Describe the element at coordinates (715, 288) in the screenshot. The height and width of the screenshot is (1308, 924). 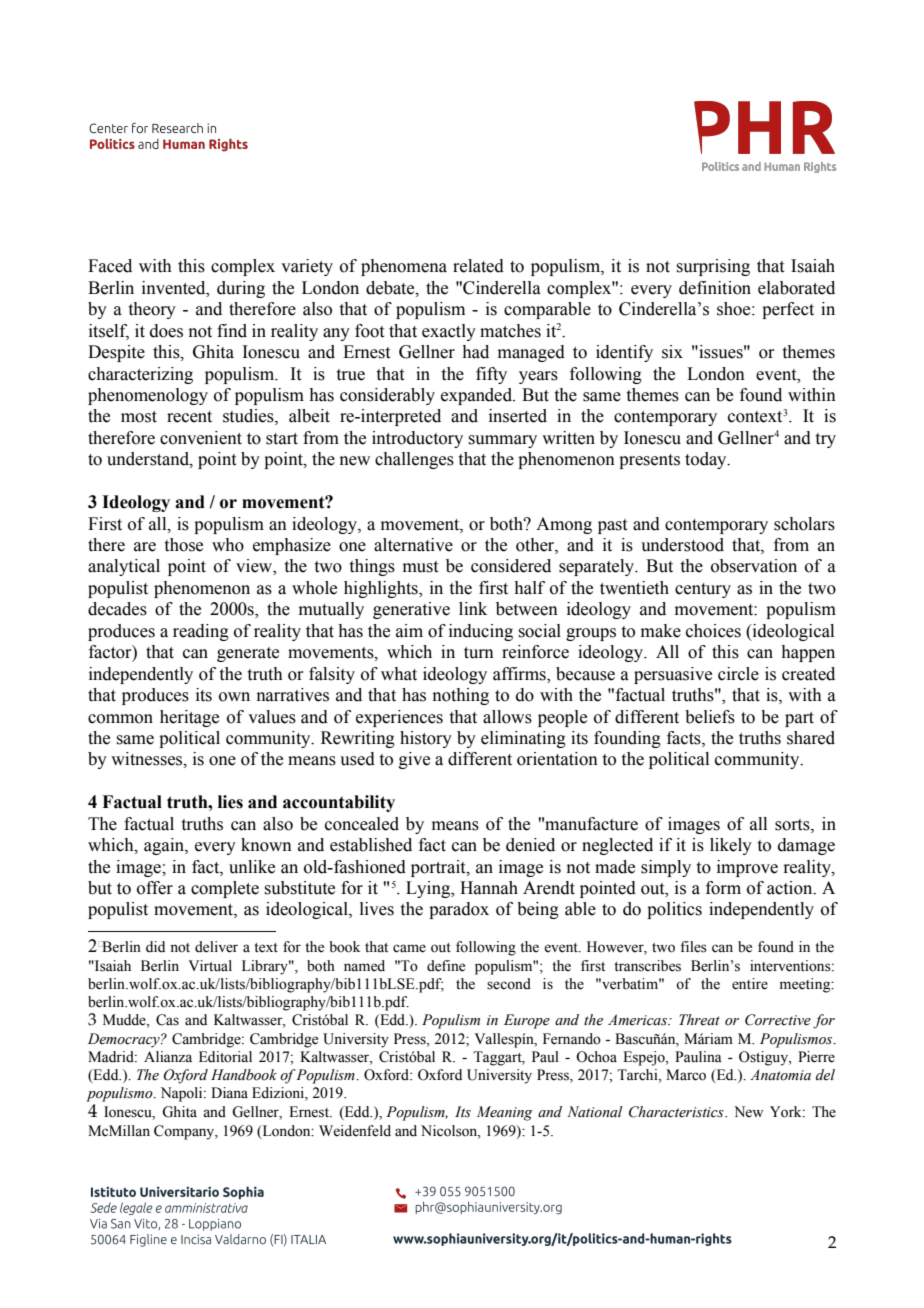
I see `definition` at that location.
